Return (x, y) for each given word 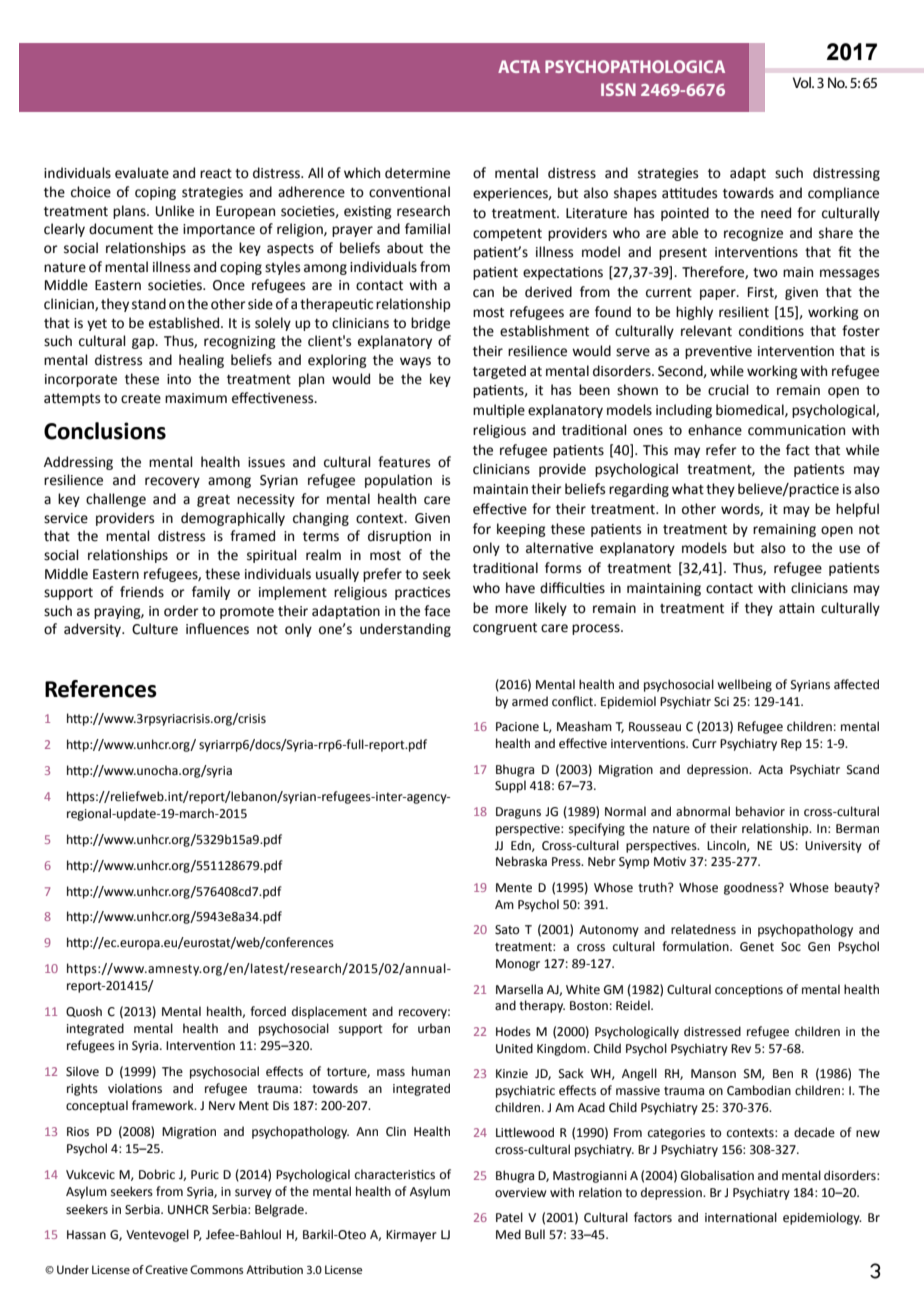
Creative (166, 1269)
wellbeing (744, 685)
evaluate (142, 173)
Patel (509, 1217)
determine (417, 173)
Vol (803, 82)
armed (530, 701)
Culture (155, 629)
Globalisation (717, 1175)
